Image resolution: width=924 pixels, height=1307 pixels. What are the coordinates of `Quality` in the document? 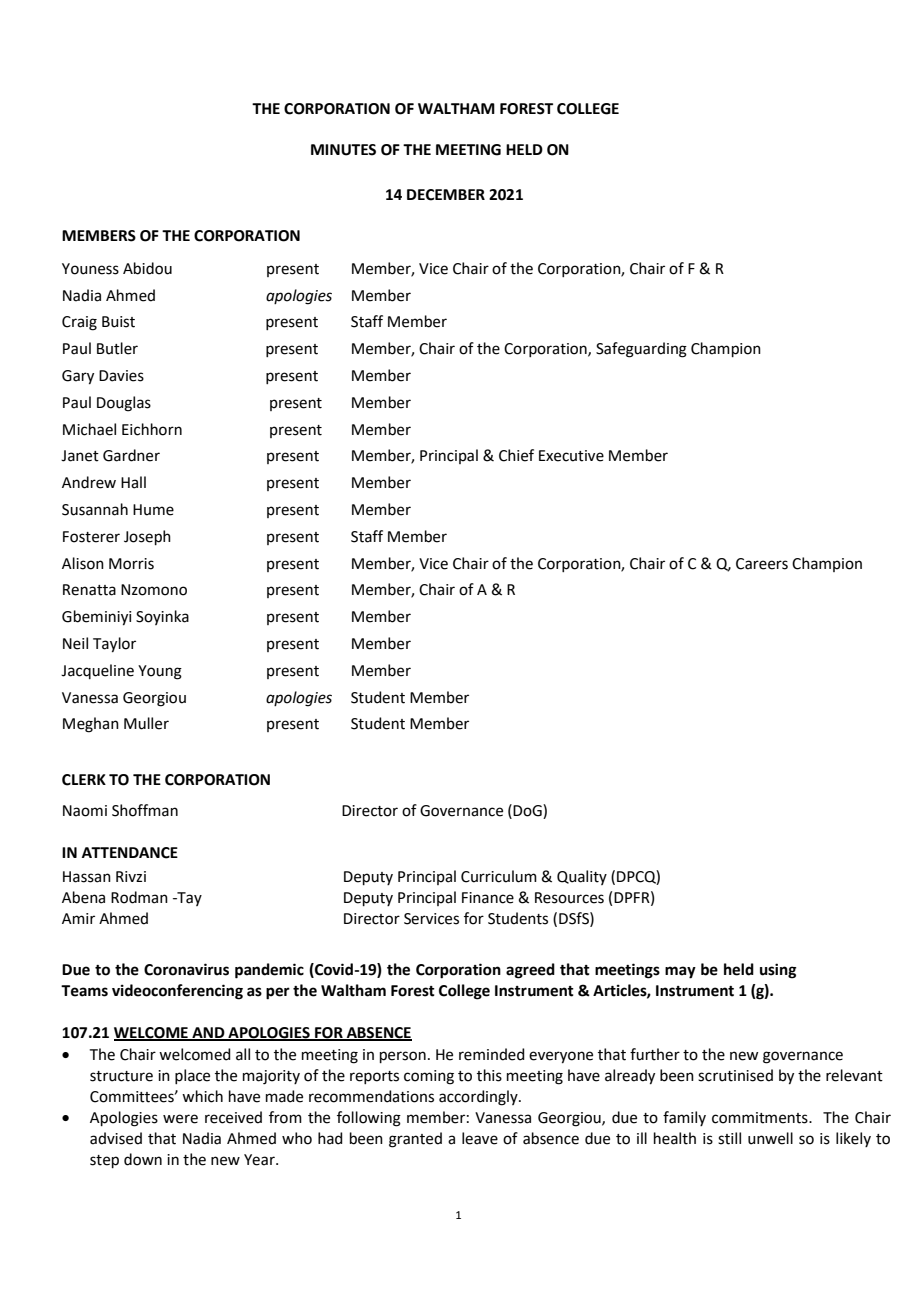 It's located at (582, 877).
